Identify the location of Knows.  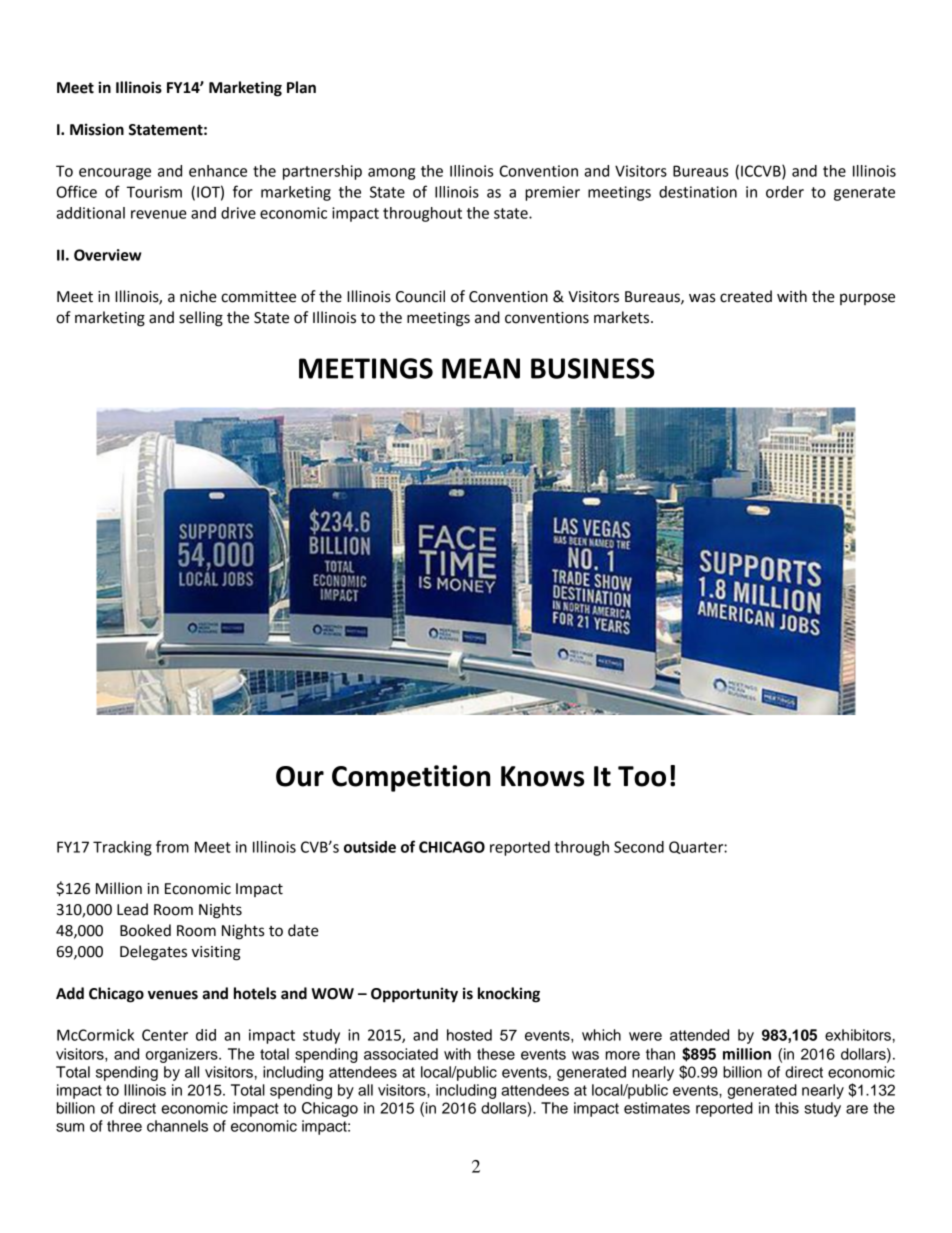
(542, 776).
